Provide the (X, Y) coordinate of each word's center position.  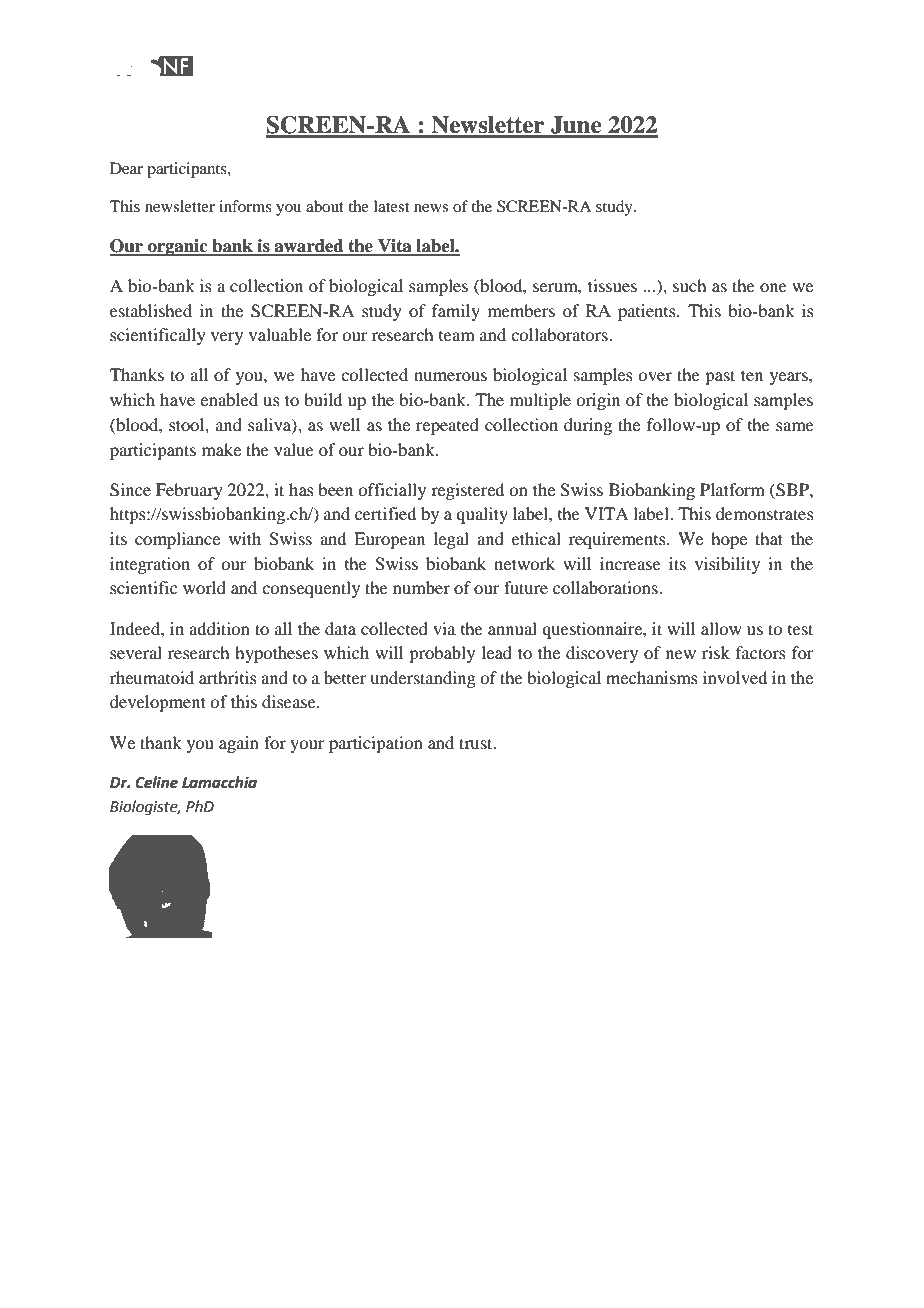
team (457, 336)
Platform (732, 489)
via (444, 628)
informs (245, 206)
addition (219, 628)
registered (467, 491)
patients (648, 312)
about (325, 206)
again (239, 744)
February (189, 491)
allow (721, 628)
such (689, 285)
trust (477, 743)
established (151, 310)
